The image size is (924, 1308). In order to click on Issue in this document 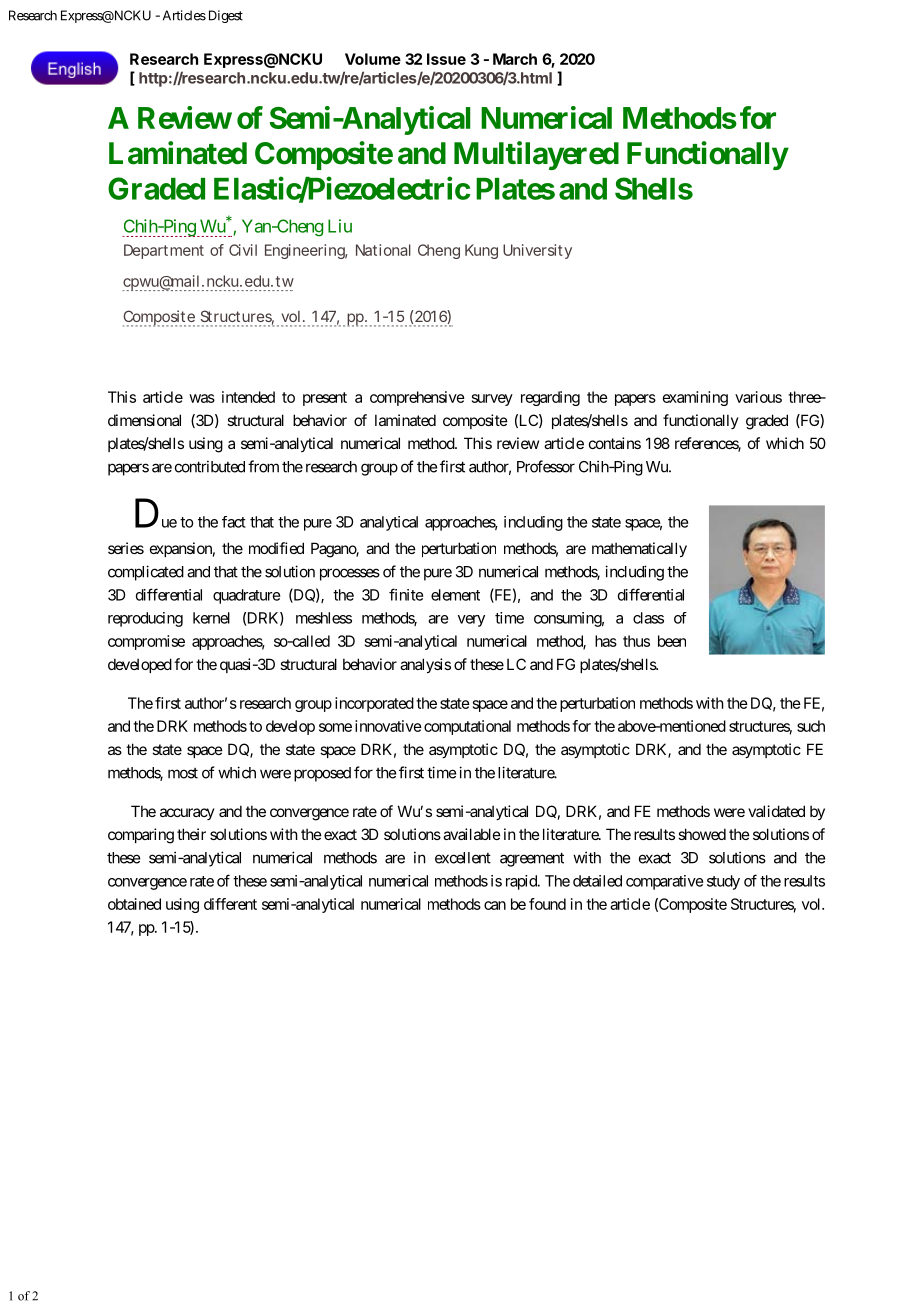, I will do `click(446, 59)`.
